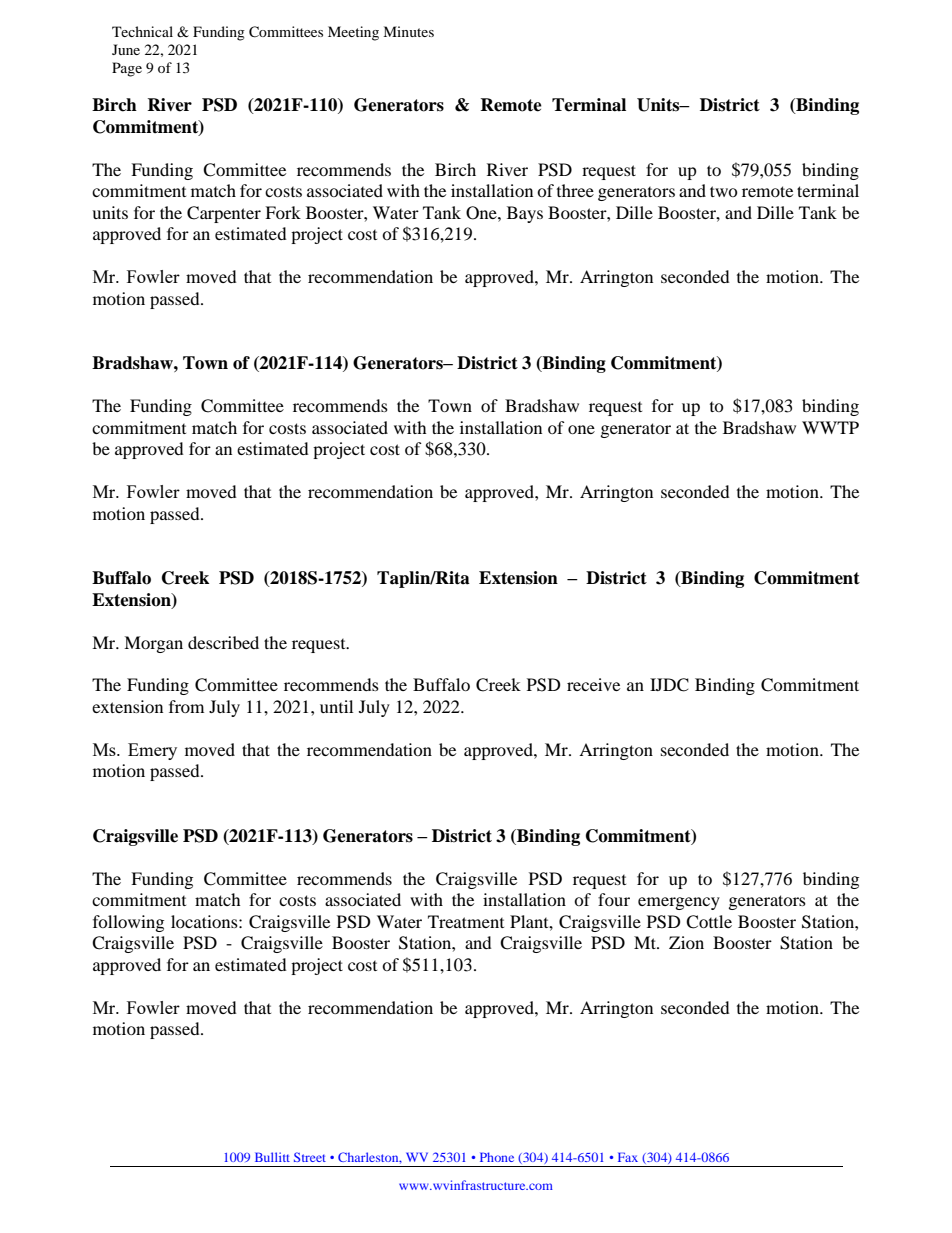 The image size is (952, 1233). I want to click on Bays, so click(525, 214).
